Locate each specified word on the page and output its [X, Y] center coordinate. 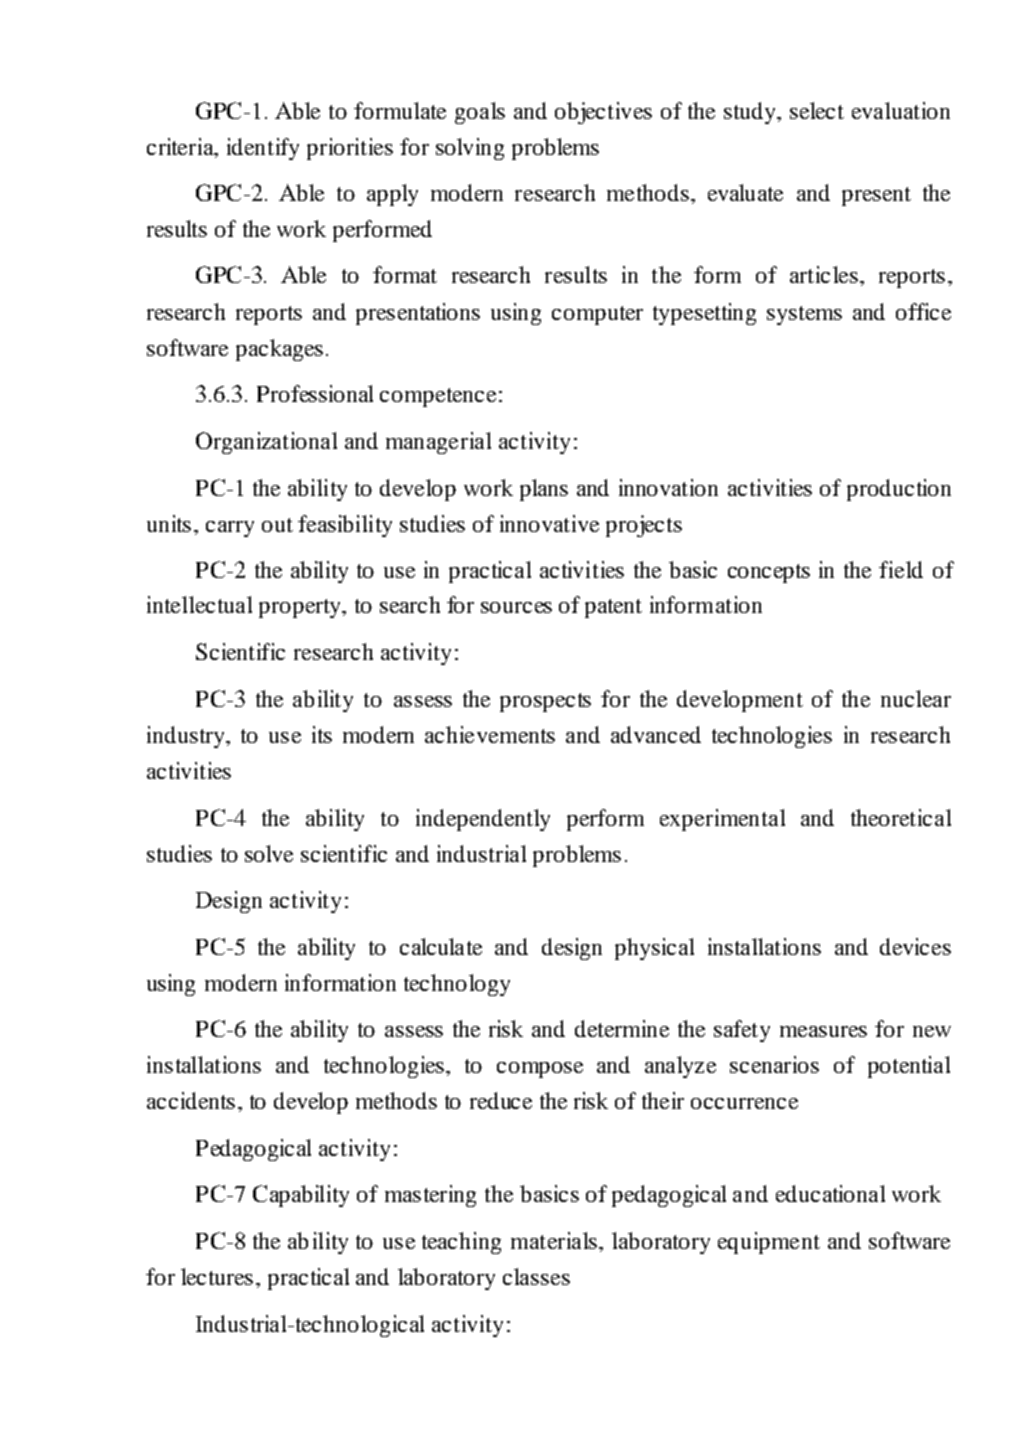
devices [915, 946]
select [817, 110]
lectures [217, 1276]
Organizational [266, 443]
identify [263, 149]
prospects [545, 702]
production [899, 490]
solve [269, 853]
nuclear [916, 698]
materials [554, 1240]
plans [544, 490]
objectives [603, 113]
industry [187, 737]
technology [457, 985]
